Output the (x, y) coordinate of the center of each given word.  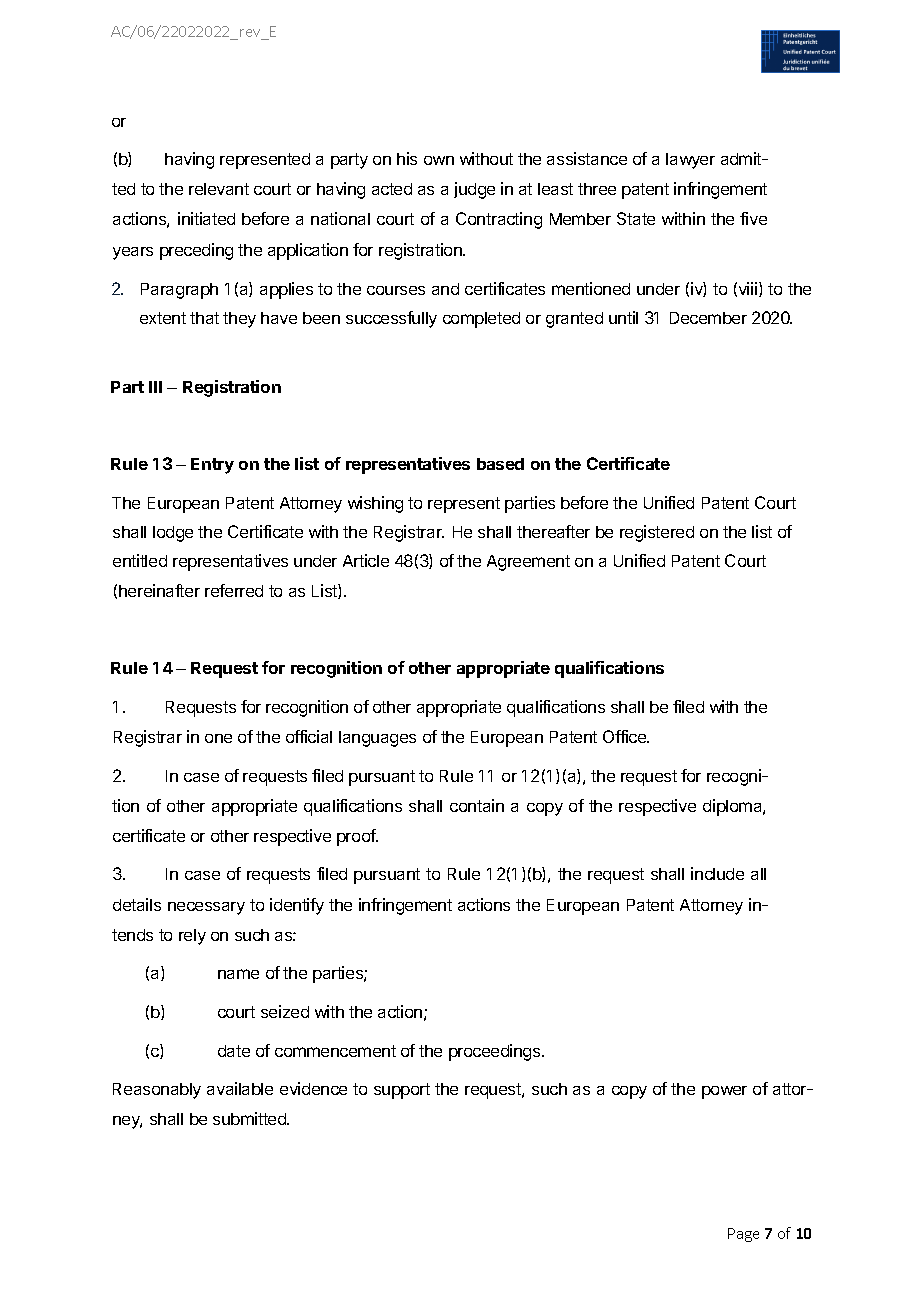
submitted (251, 1118)
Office (626, 736)
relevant (219, 189)
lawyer (690, 161)
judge (474, 190)
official (309, 736)
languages (377, 739)
